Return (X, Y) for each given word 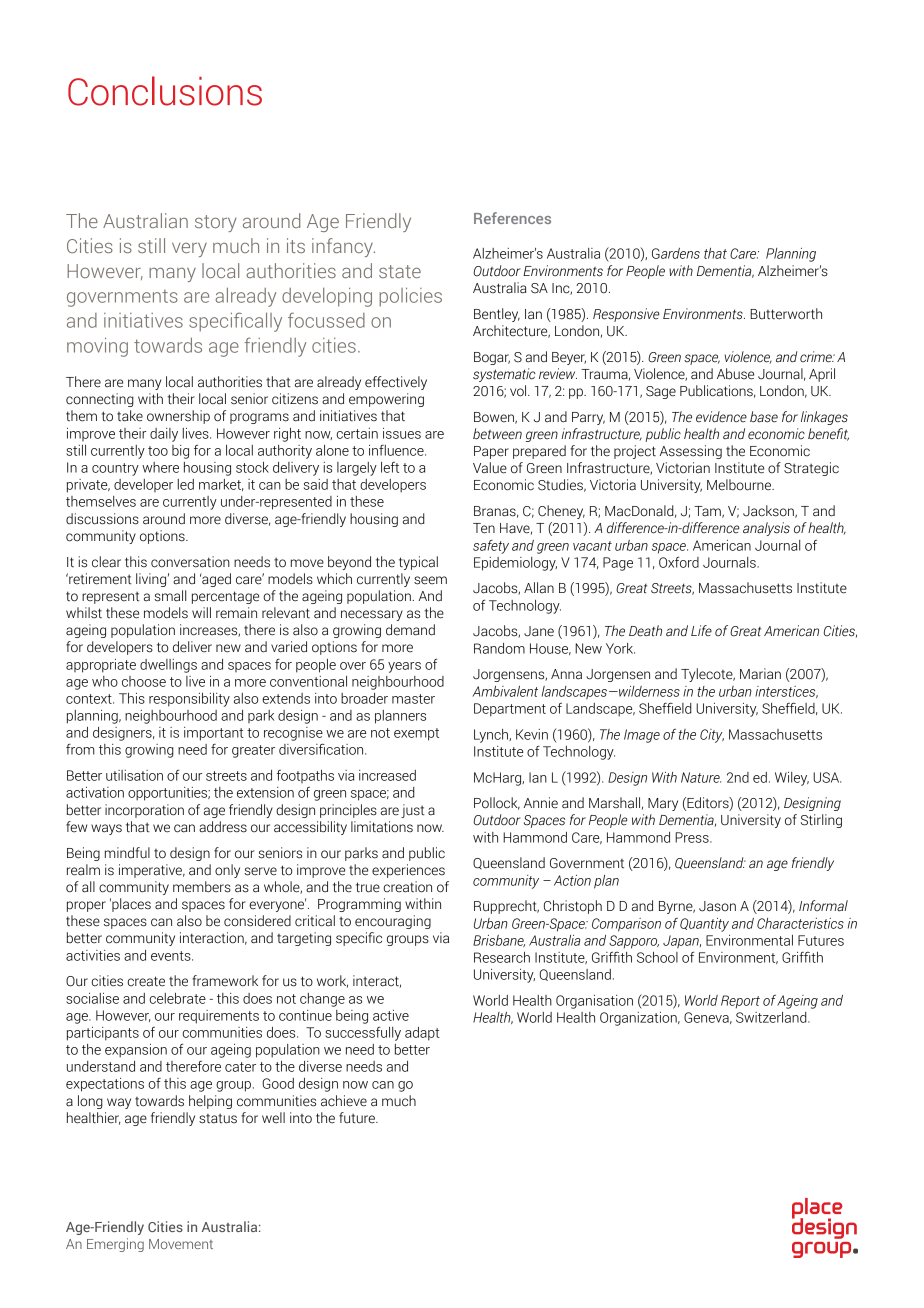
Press (693, 837)
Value (490, 468)
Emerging (115, 1245)
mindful (127, 853)
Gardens (676, 253)
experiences (408, 871)
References (512, 218)
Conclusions (165, 91)
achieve (344, 1101)
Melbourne (740, 485)
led (186, 484)
